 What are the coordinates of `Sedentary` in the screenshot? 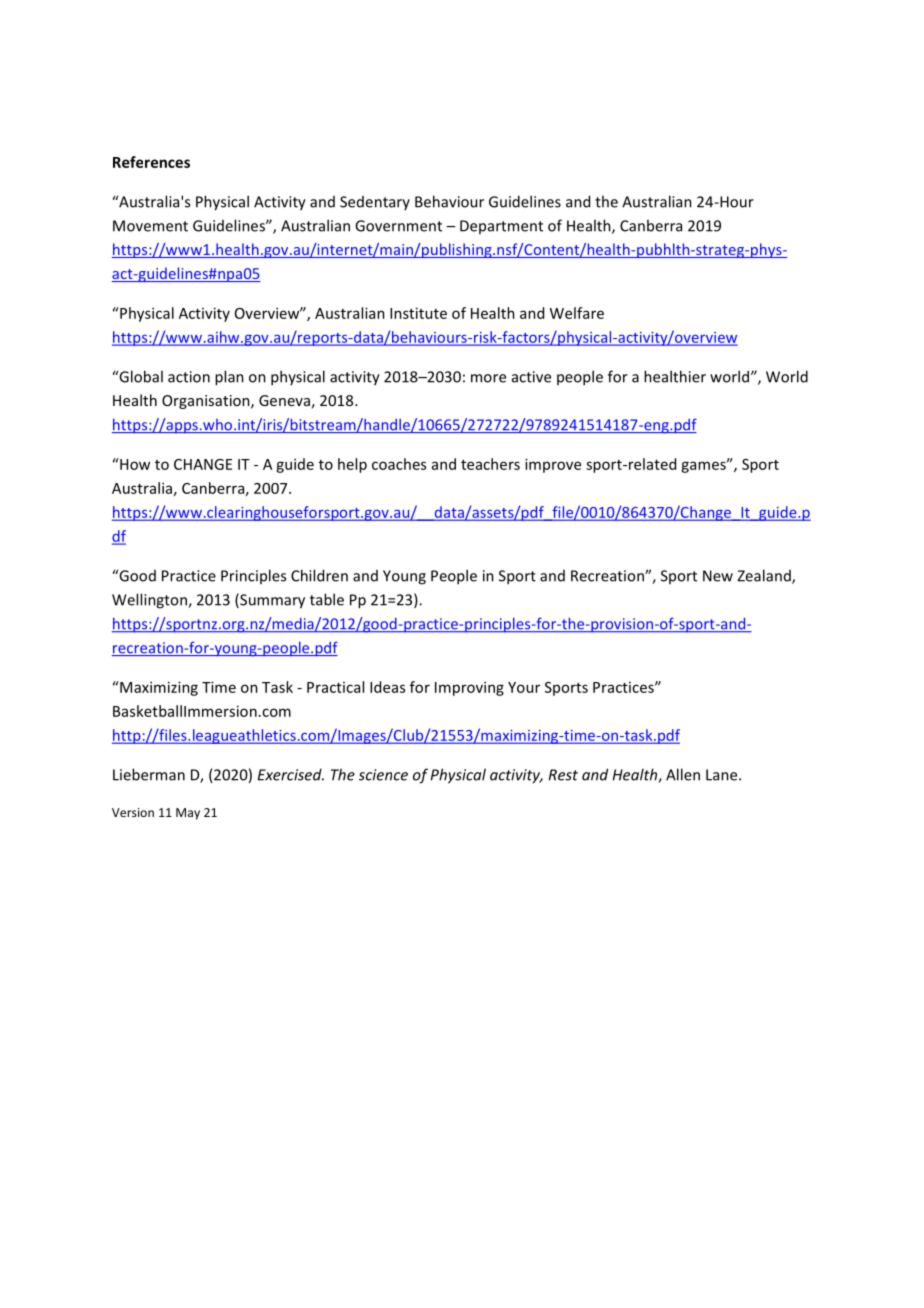 It's located at (375, 203).
